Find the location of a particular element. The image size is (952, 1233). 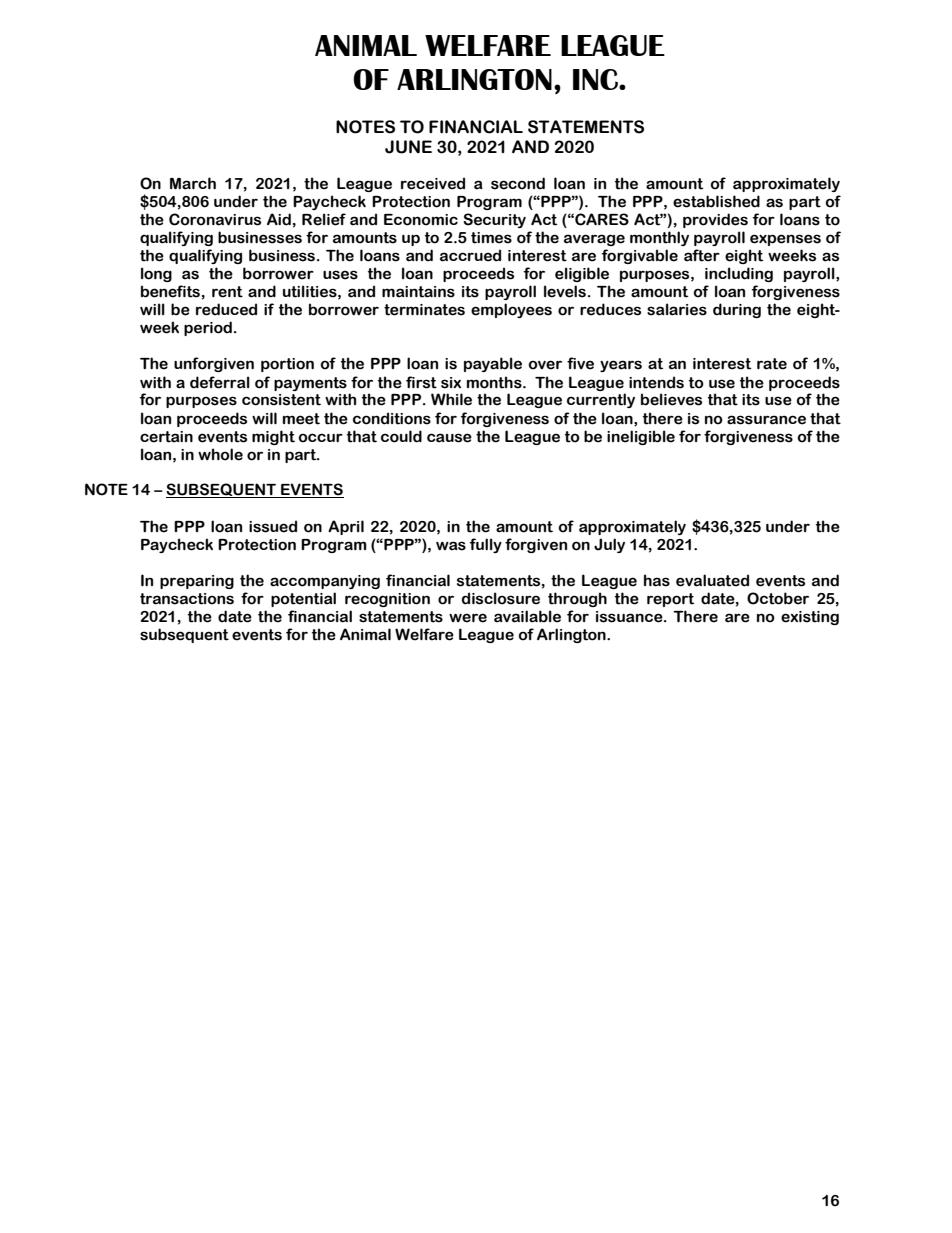

transactions is located at coordinates (187, 599).
